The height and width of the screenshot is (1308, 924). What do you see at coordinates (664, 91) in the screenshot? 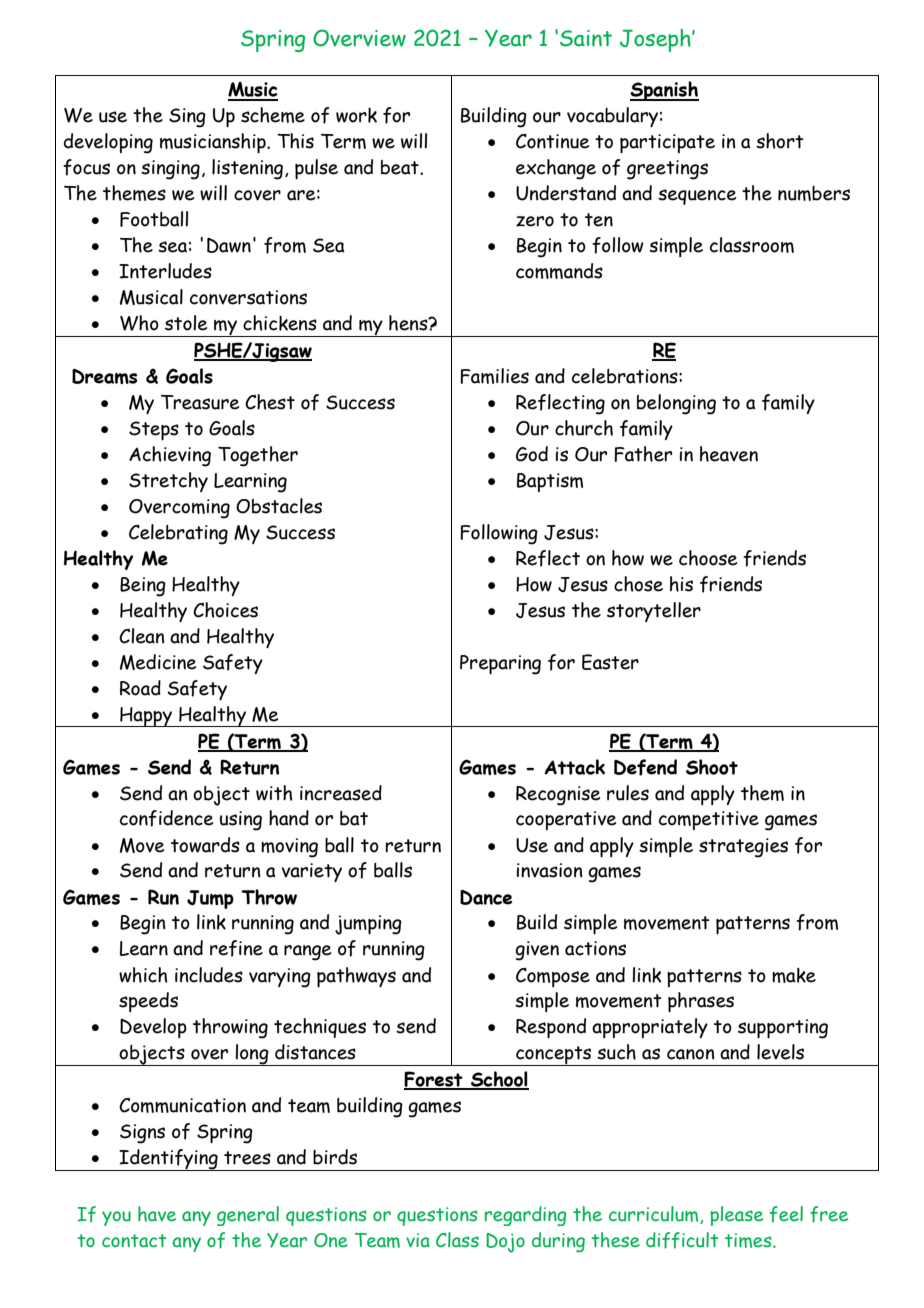
I see `Spanish` at bounding box center [664, 91].
